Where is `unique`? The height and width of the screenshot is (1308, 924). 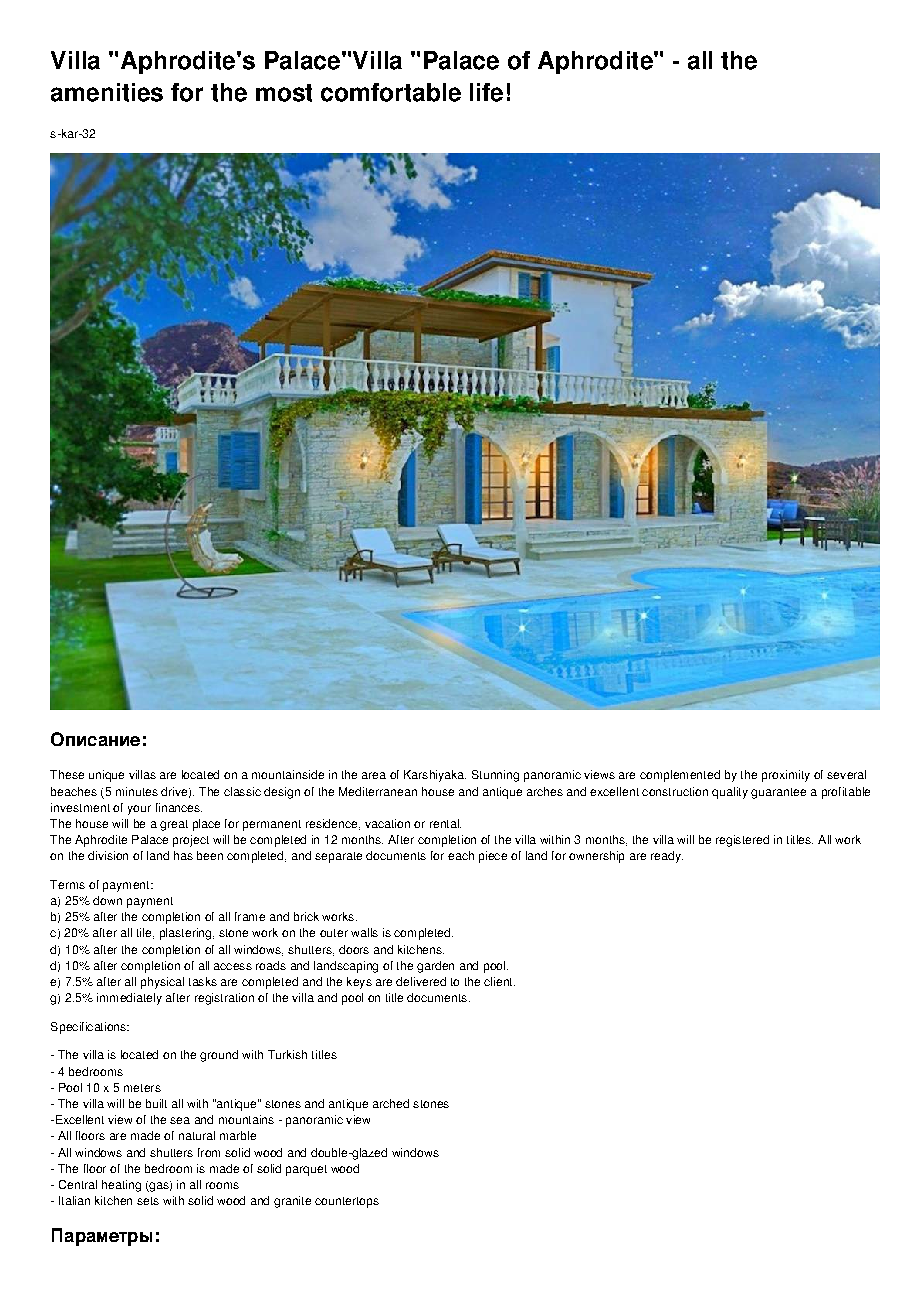
unique is located at coordinates (106, 776).
